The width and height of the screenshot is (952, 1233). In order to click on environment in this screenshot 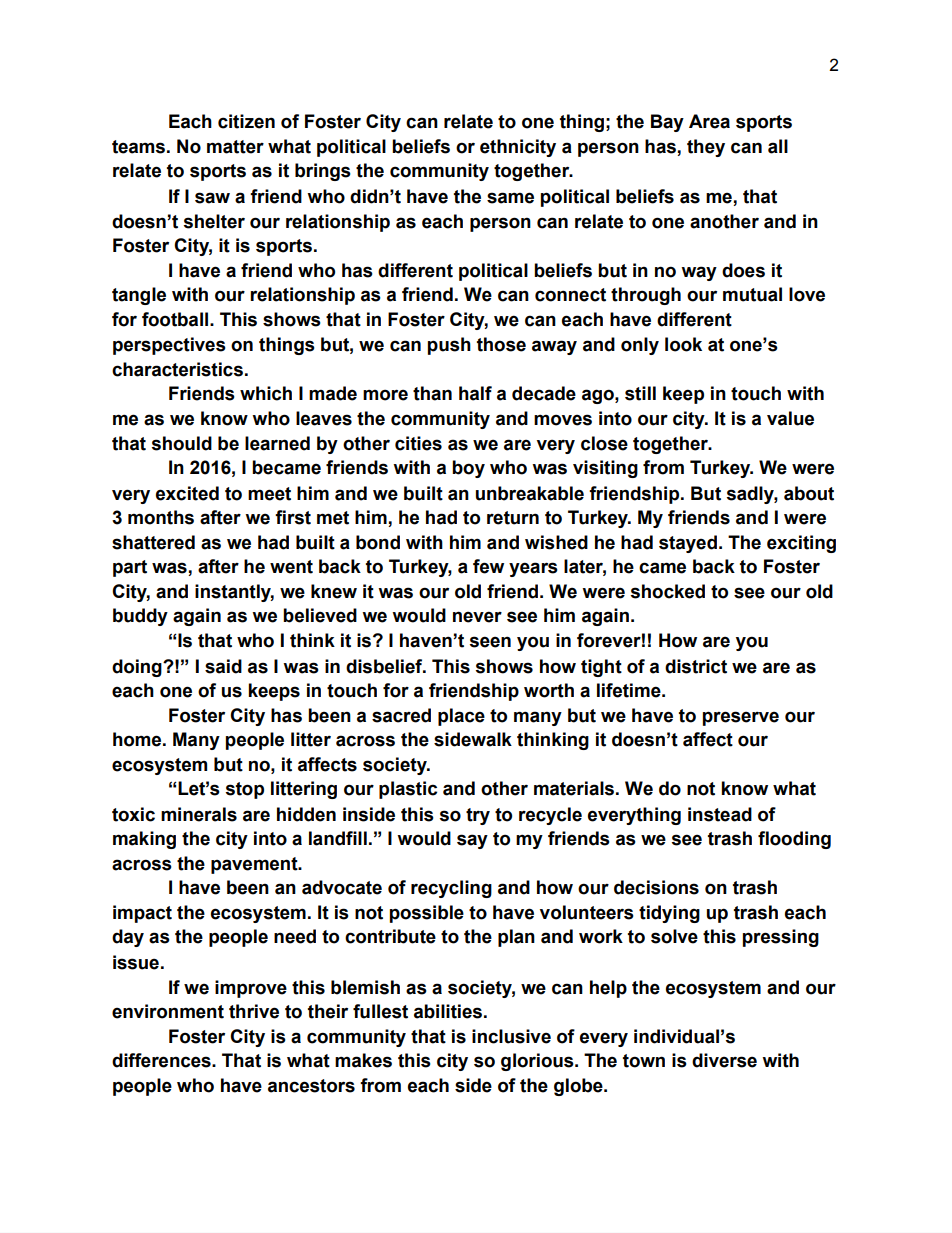, I will do `click(168, 1011)`.
